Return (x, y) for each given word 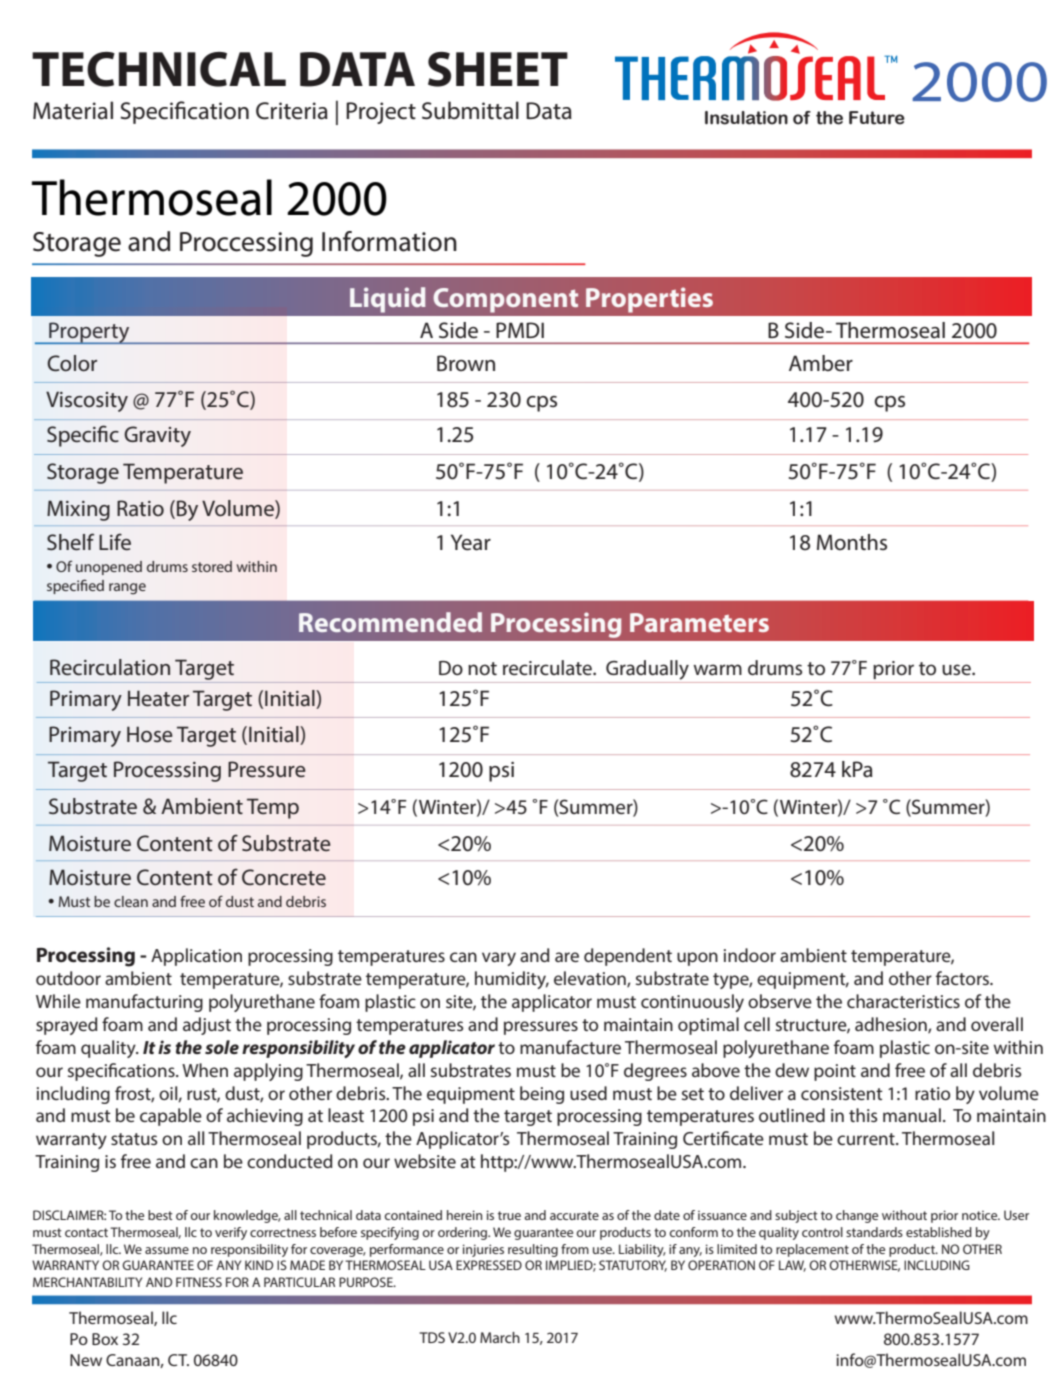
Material (73, 110)
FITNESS (199, 1282)
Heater (158, 698)
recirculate (549, 667)
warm (717, 669)
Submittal (470, 110)
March (500, 1337)
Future (877, 118)
